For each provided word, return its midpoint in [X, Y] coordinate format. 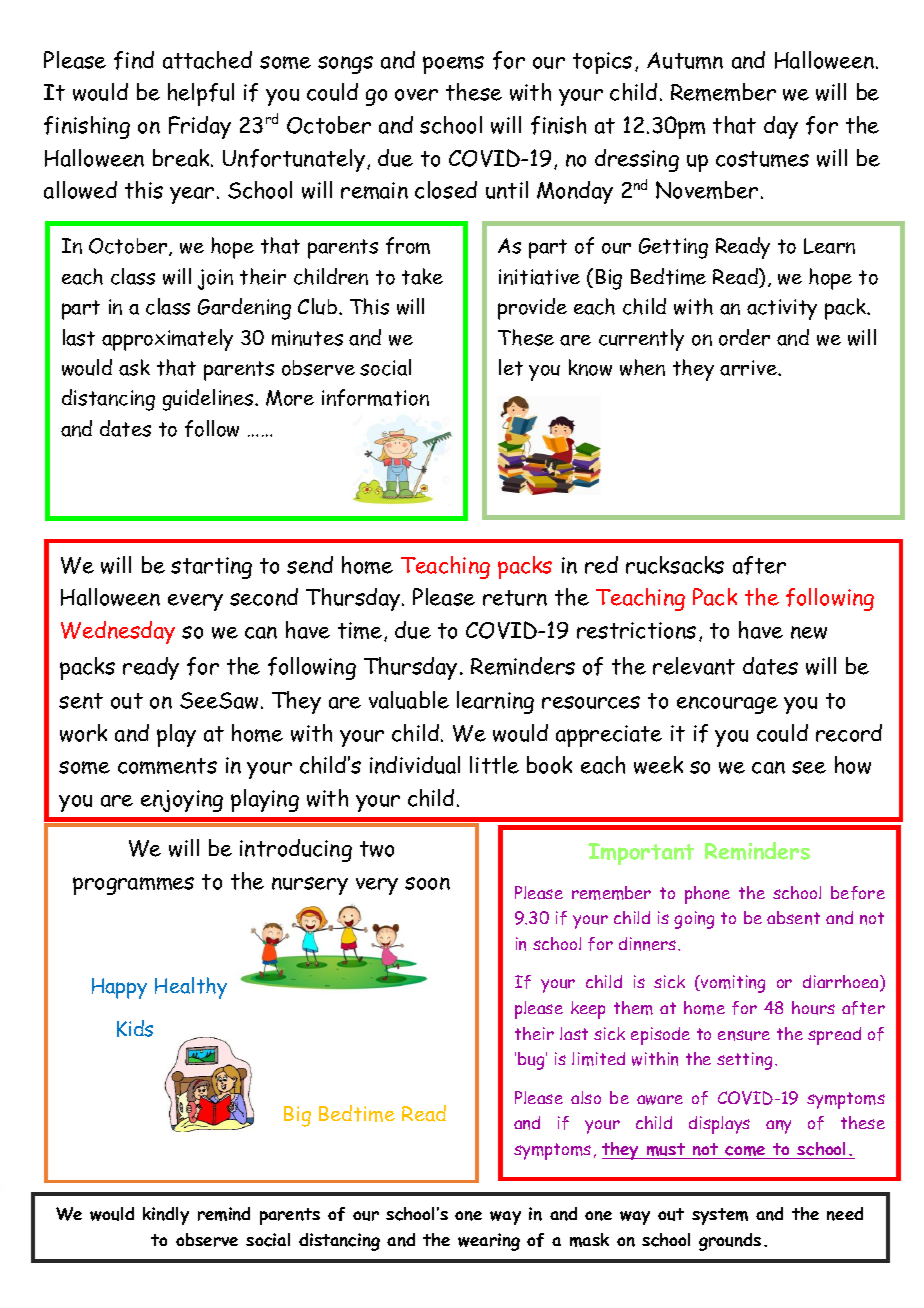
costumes [762, 159]
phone [707, 895]
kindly [166, 1216]
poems [453, 65]
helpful [201, 94]
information [375, 397]
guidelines [209, 400]
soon [427, 883]
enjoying [182, 801]
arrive [749, 368]
